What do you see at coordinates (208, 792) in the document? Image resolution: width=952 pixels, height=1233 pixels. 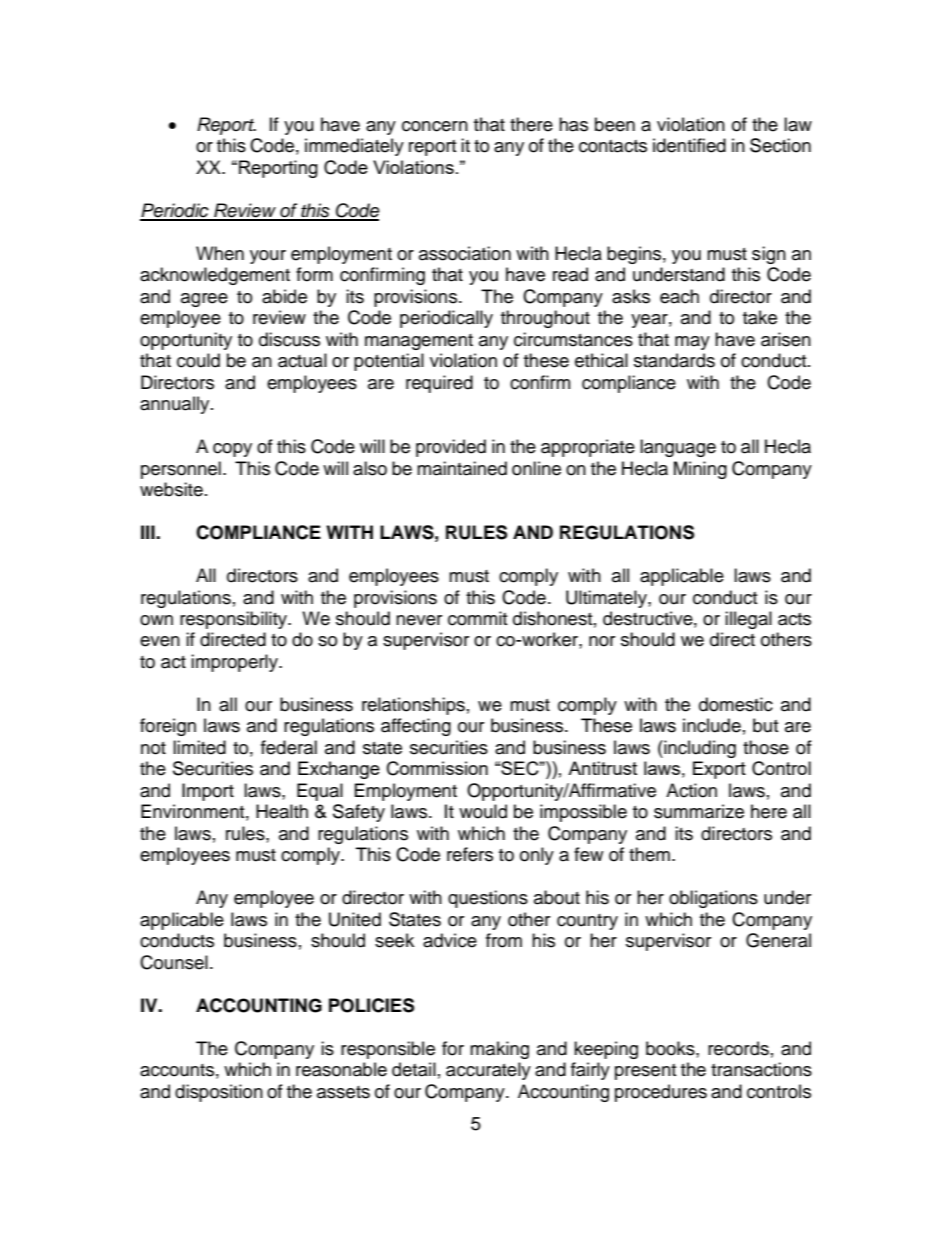 I see `Import` at bounding box center [208, 792].
